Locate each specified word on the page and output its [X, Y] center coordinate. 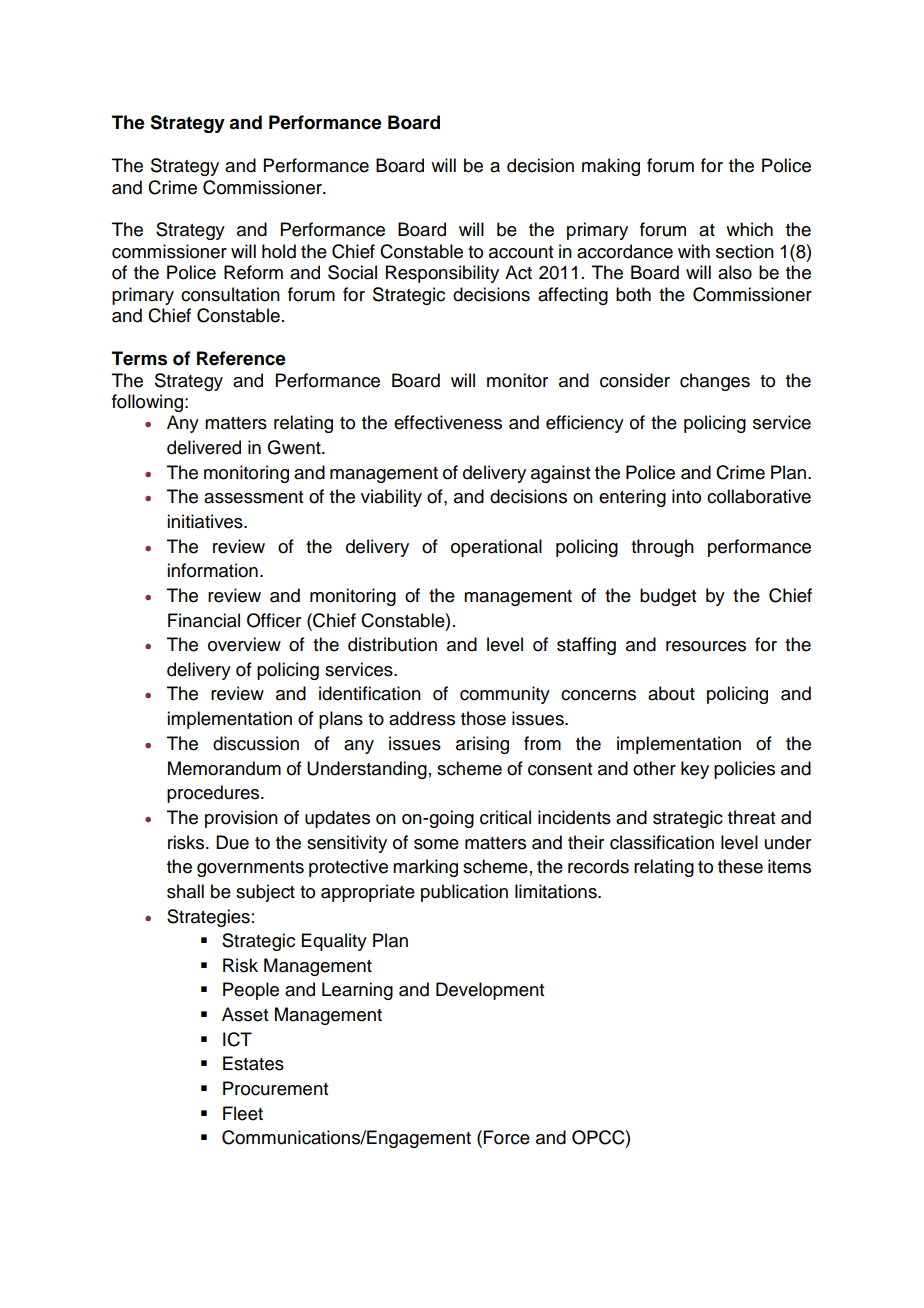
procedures [214, 794]
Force [507, 1137]
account [521, 252]
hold [279, 251]
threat [751, 817]
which [749, 229]
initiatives [206, 521]
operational [496, 548]
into [686, 496]
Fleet [243, 1113]
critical [505, 817]
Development [490, 991]
